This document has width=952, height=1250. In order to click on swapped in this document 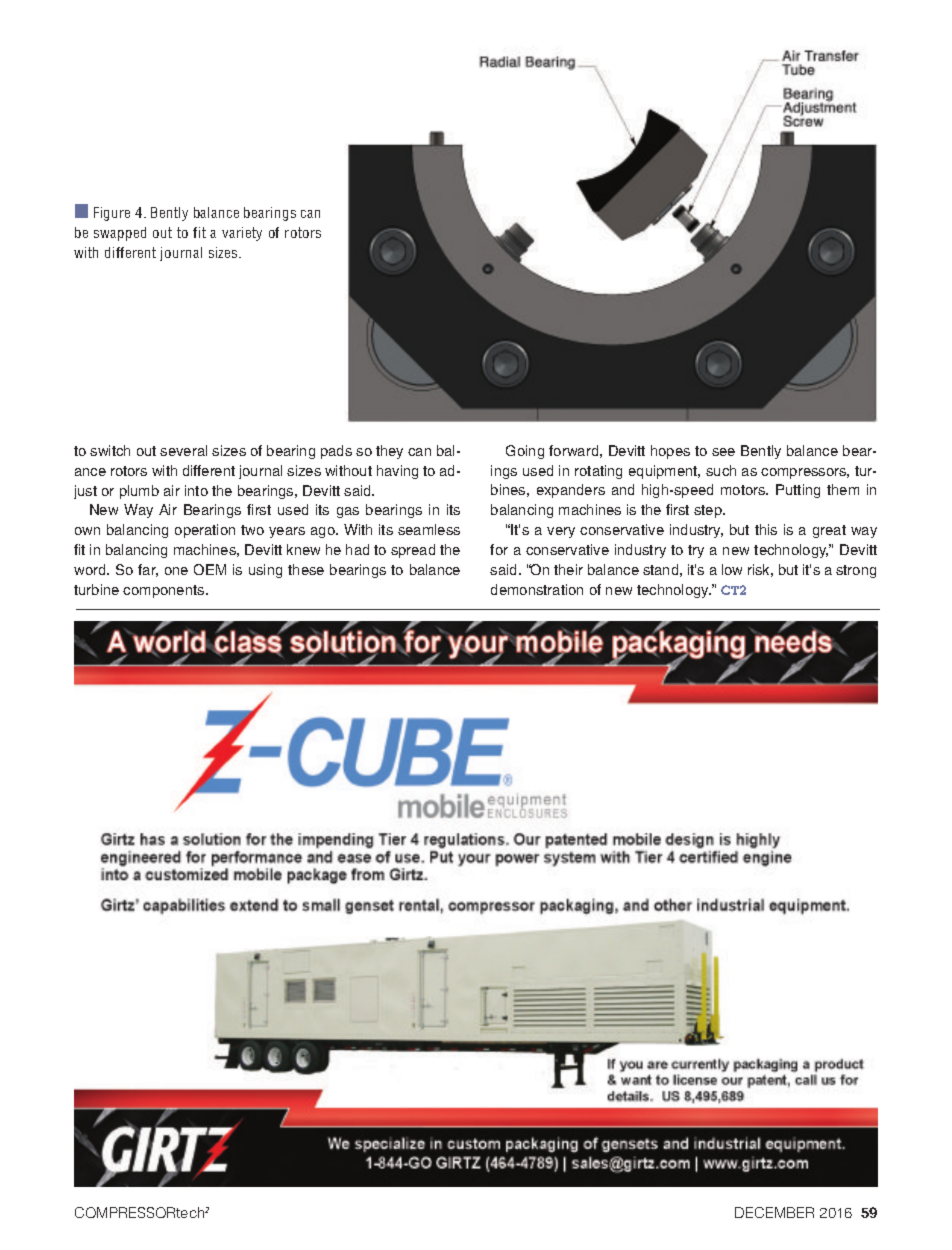, I will do `click(120, 234)`.
